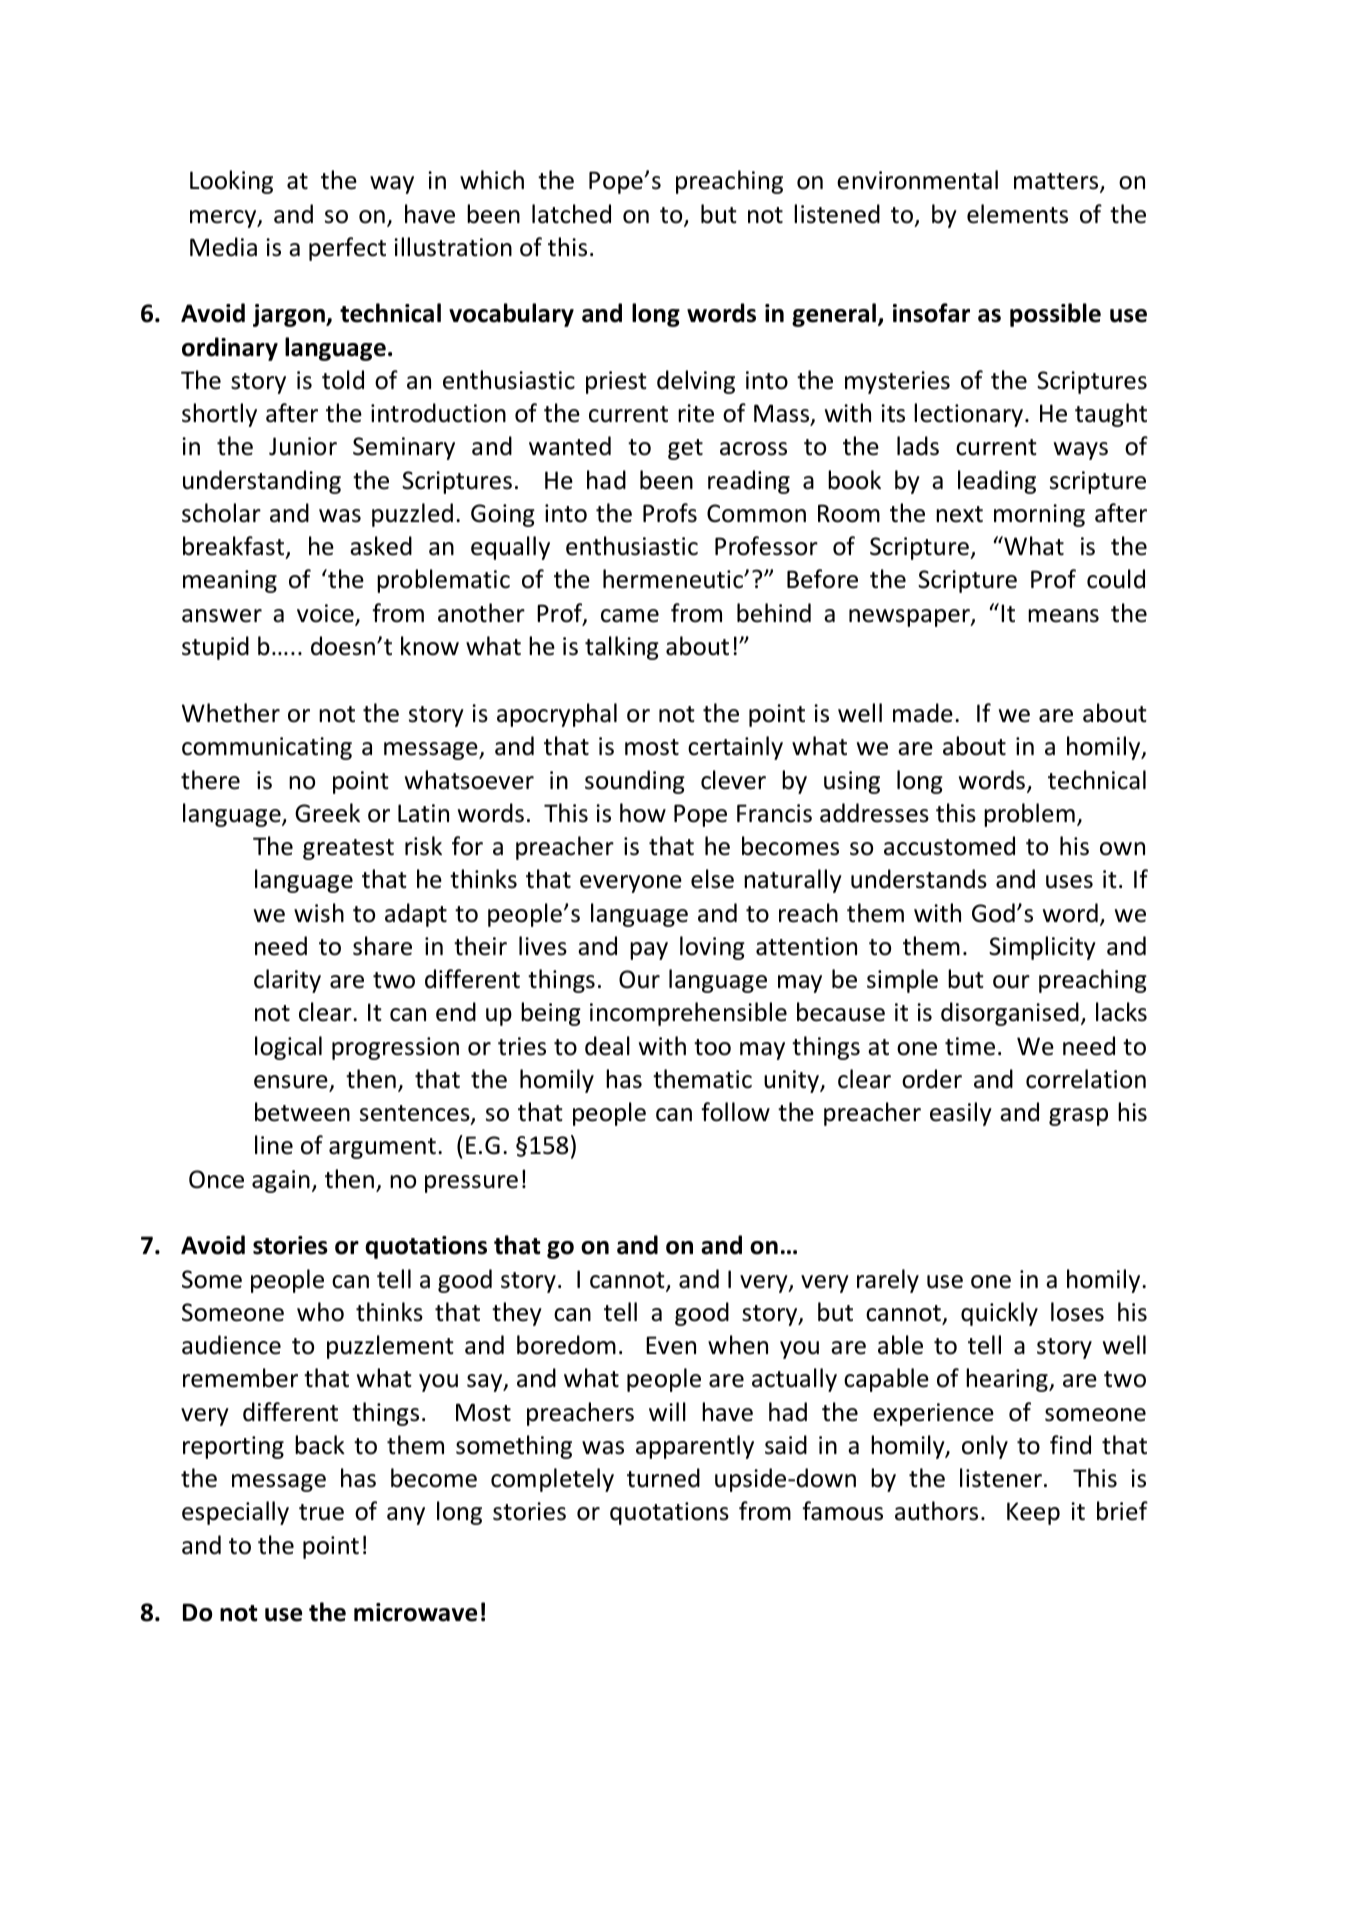 Image resolution: width=1352 pixels, height=1913 pixels. What do you see at coordinates (326, 614) in the screenshot?
I see `voice` at bounding box center [326, 614].
